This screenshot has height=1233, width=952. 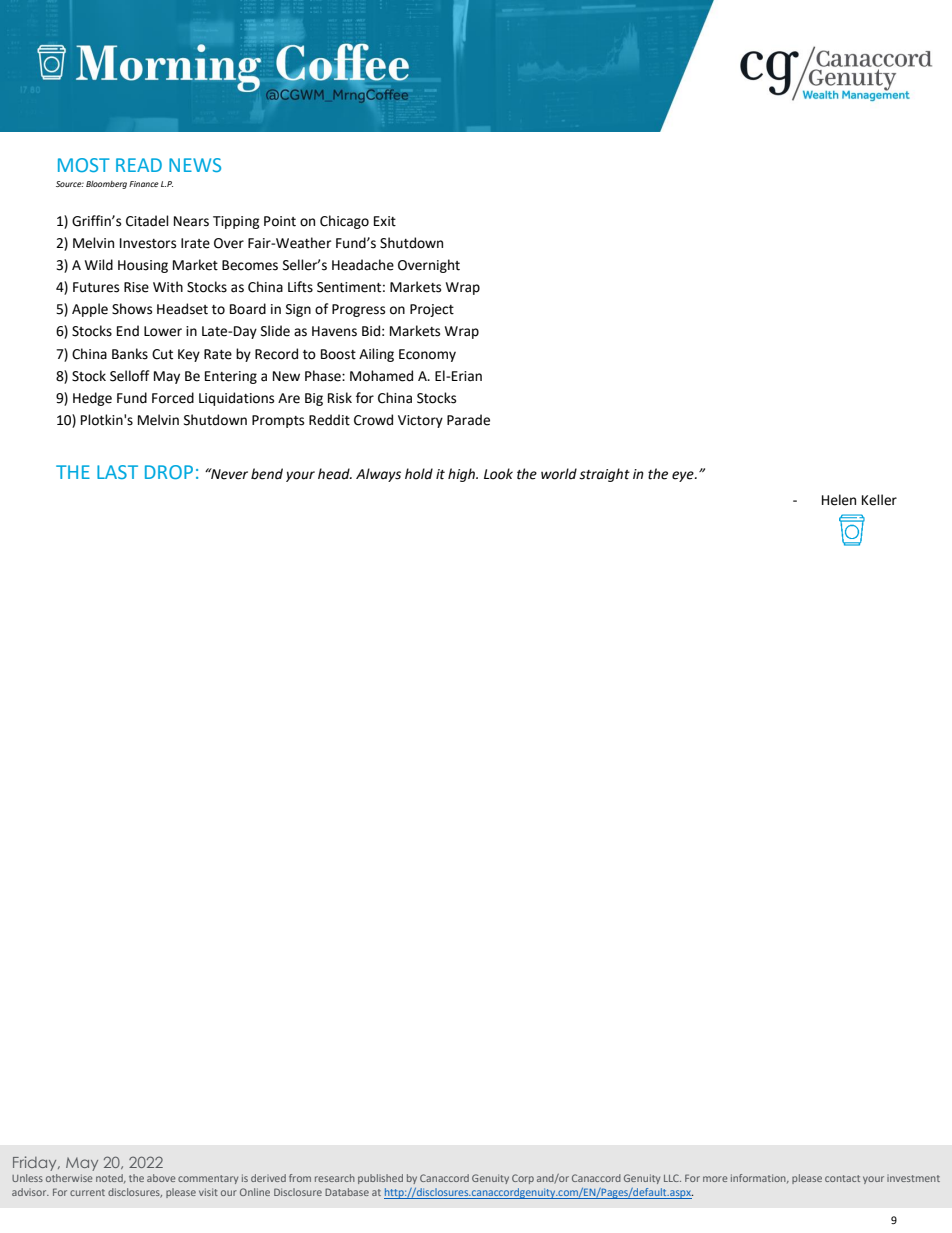 I want to click on Friday, so click(x=36, y=1163).
